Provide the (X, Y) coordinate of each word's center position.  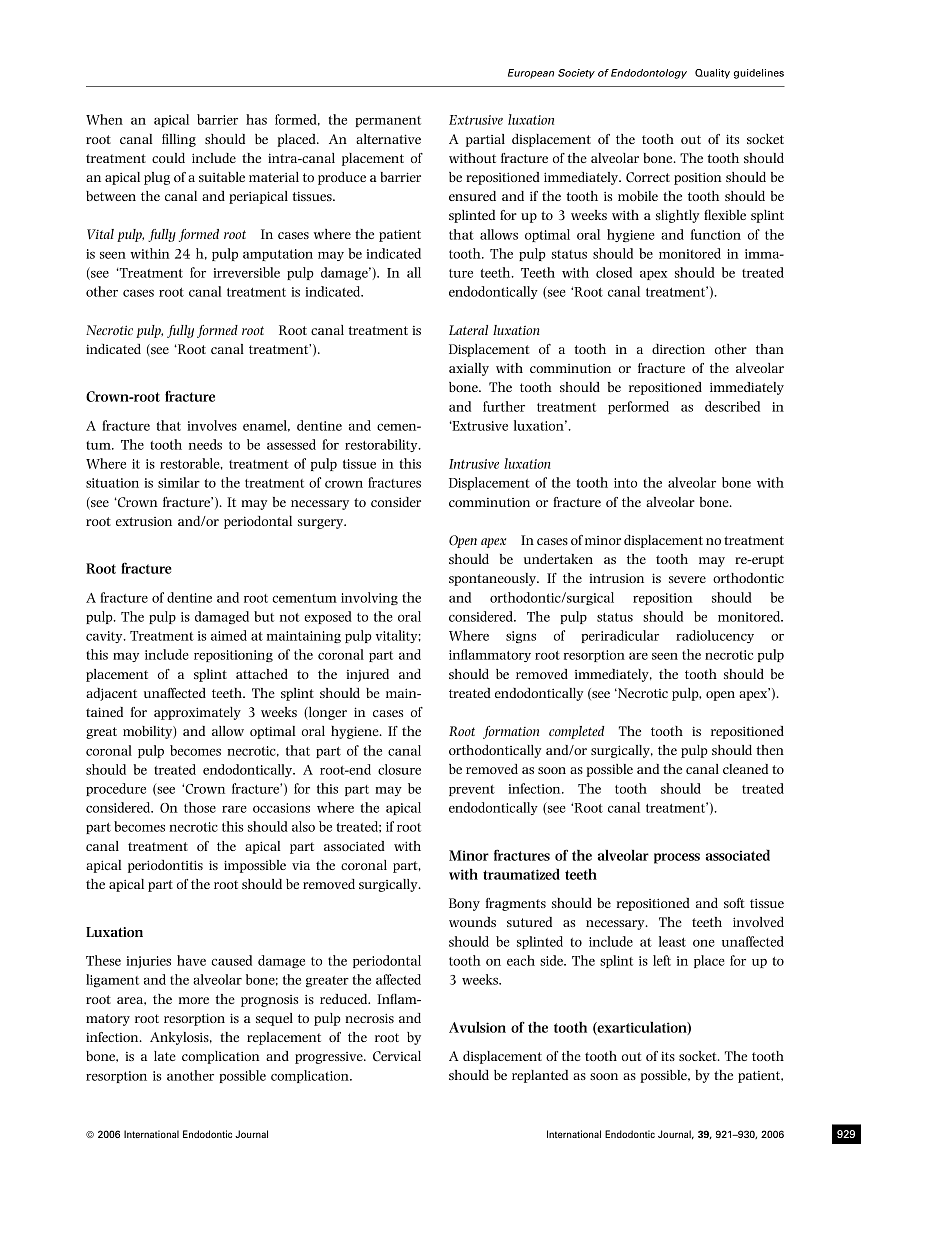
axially (469, 369)
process (677, 858)
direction (678, 349)
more (194, 1000)
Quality (712, 74)
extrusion (144, 521)
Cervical (397, 1056)
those (200, 807)
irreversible (247, 272)
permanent (388, 121)
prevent (472, 790)
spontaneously (493, 579)
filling (179, 140)
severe (687, 579)
